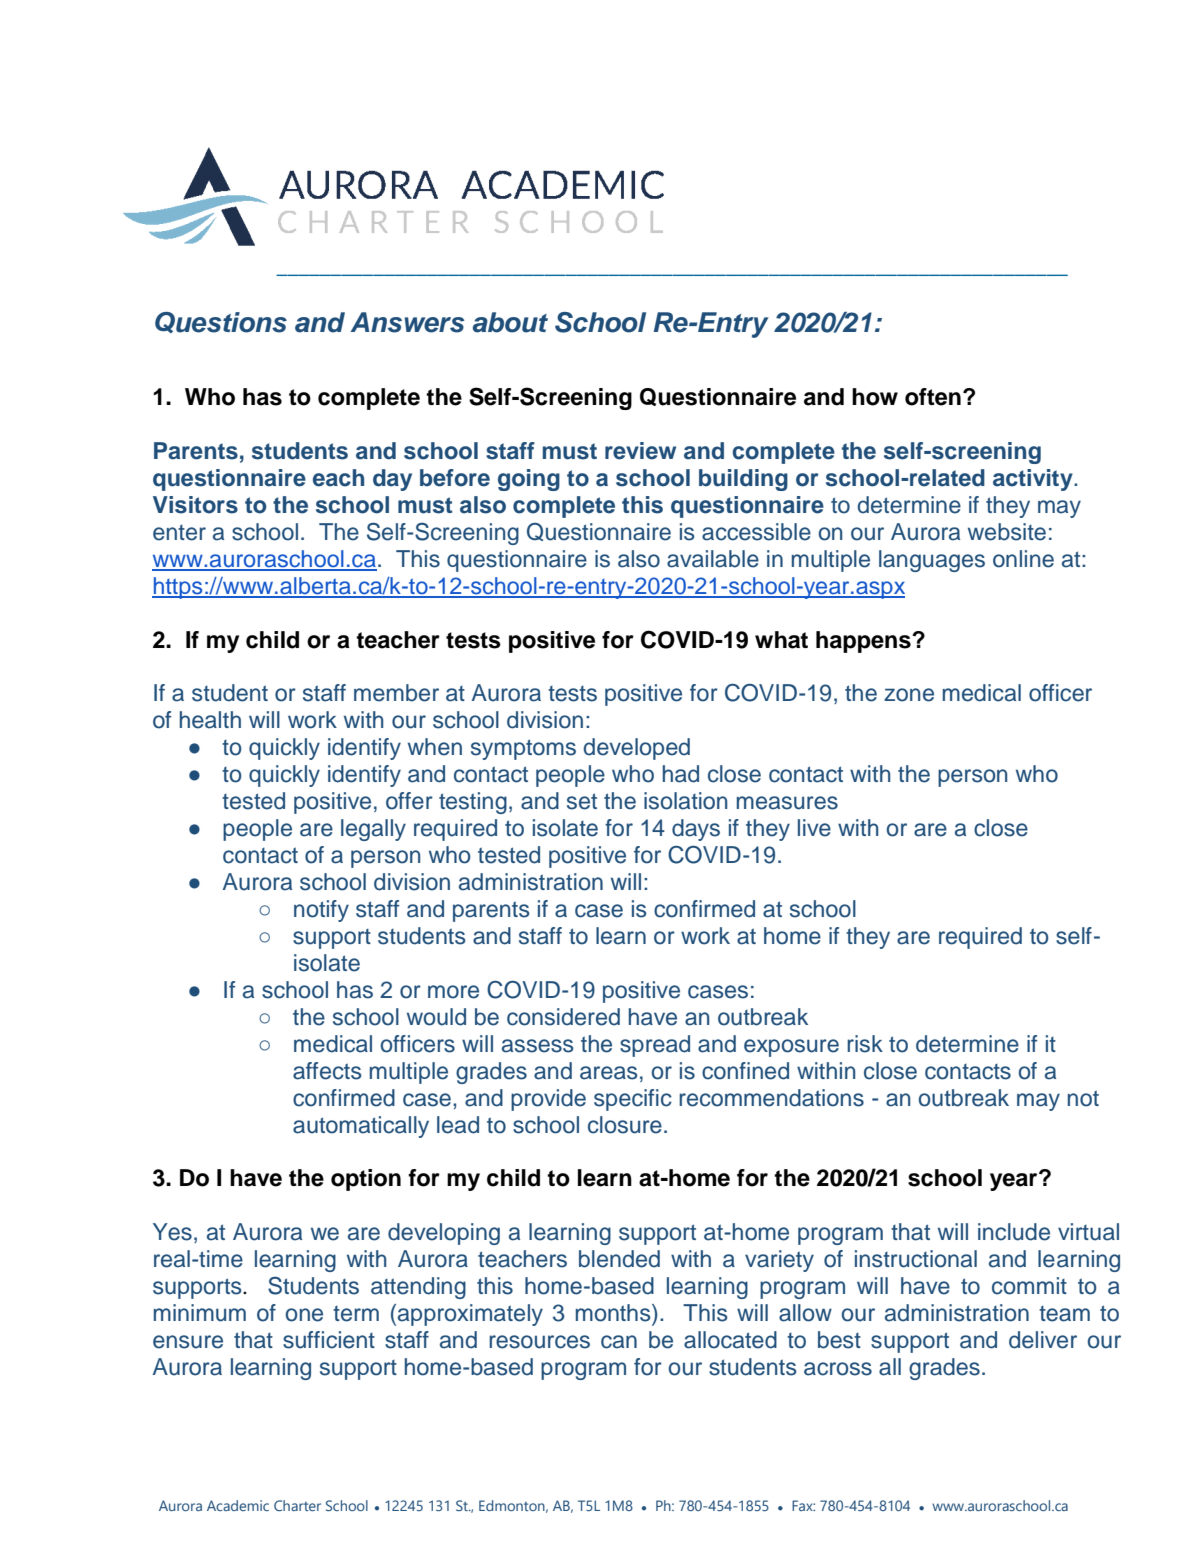  I want to click on about, so click(510, 322).
